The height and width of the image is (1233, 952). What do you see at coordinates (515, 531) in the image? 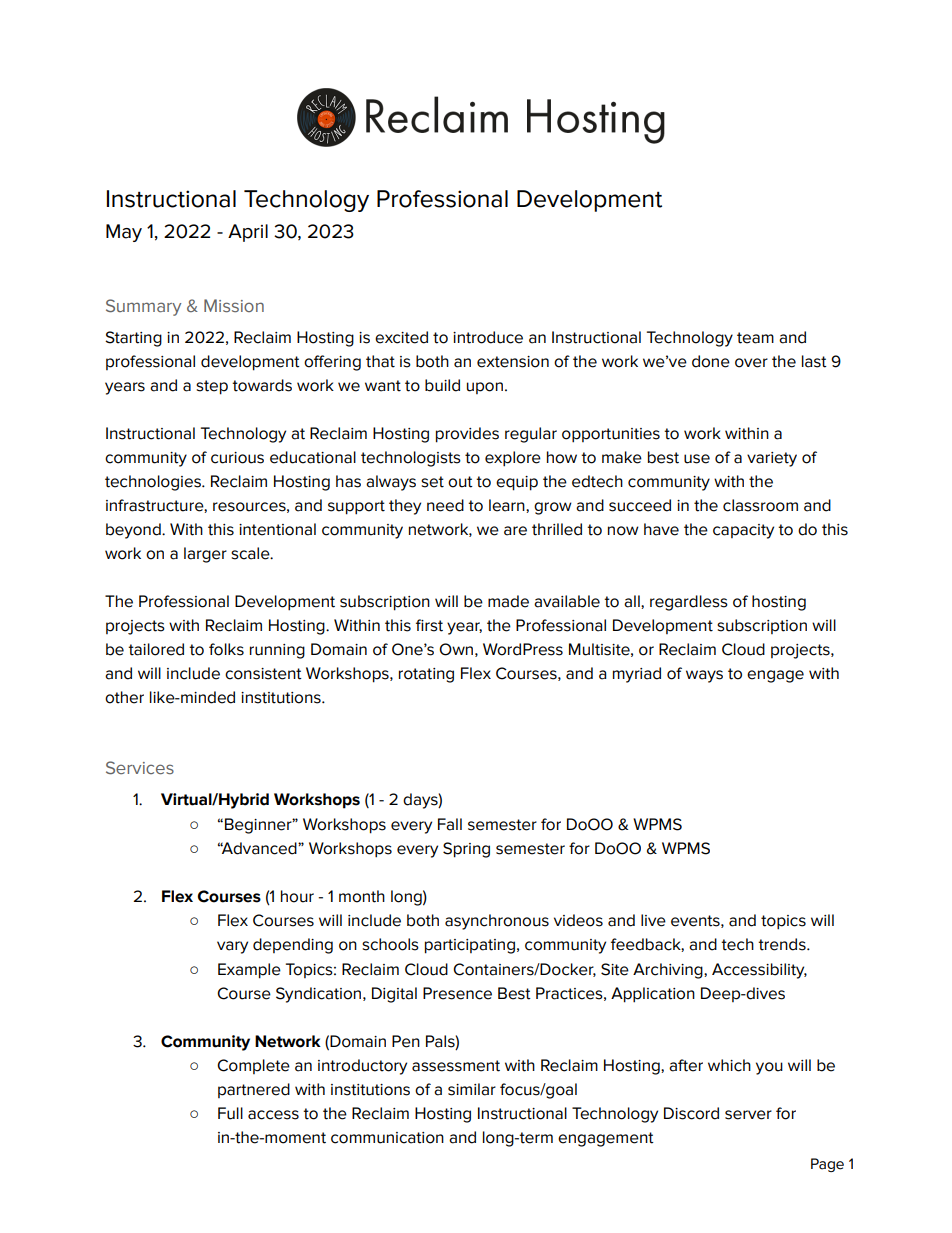
I see `are` at bounding box center [515, 531].
